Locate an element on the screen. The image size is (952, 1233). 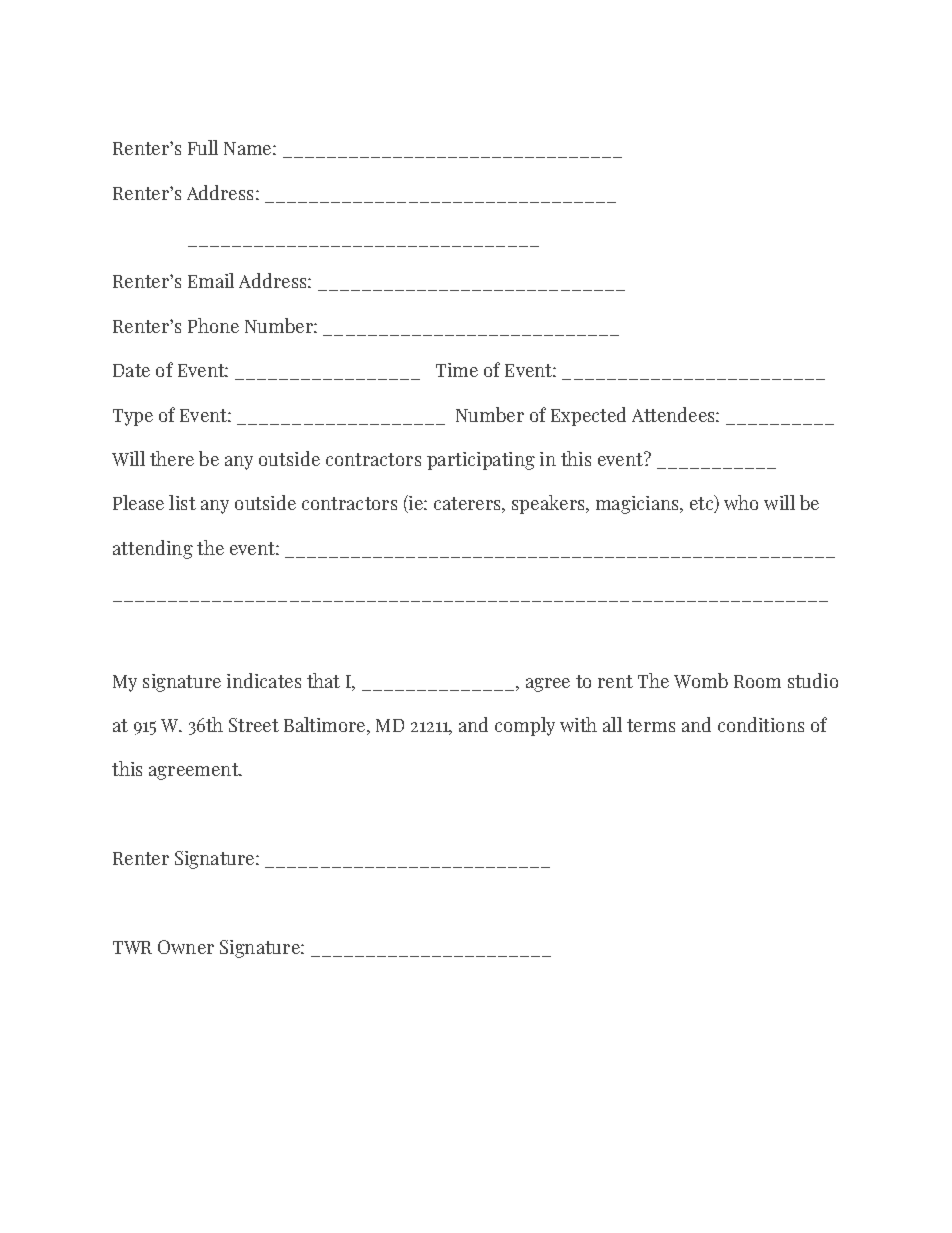
Attendees is located at coordinates (674, 414).
